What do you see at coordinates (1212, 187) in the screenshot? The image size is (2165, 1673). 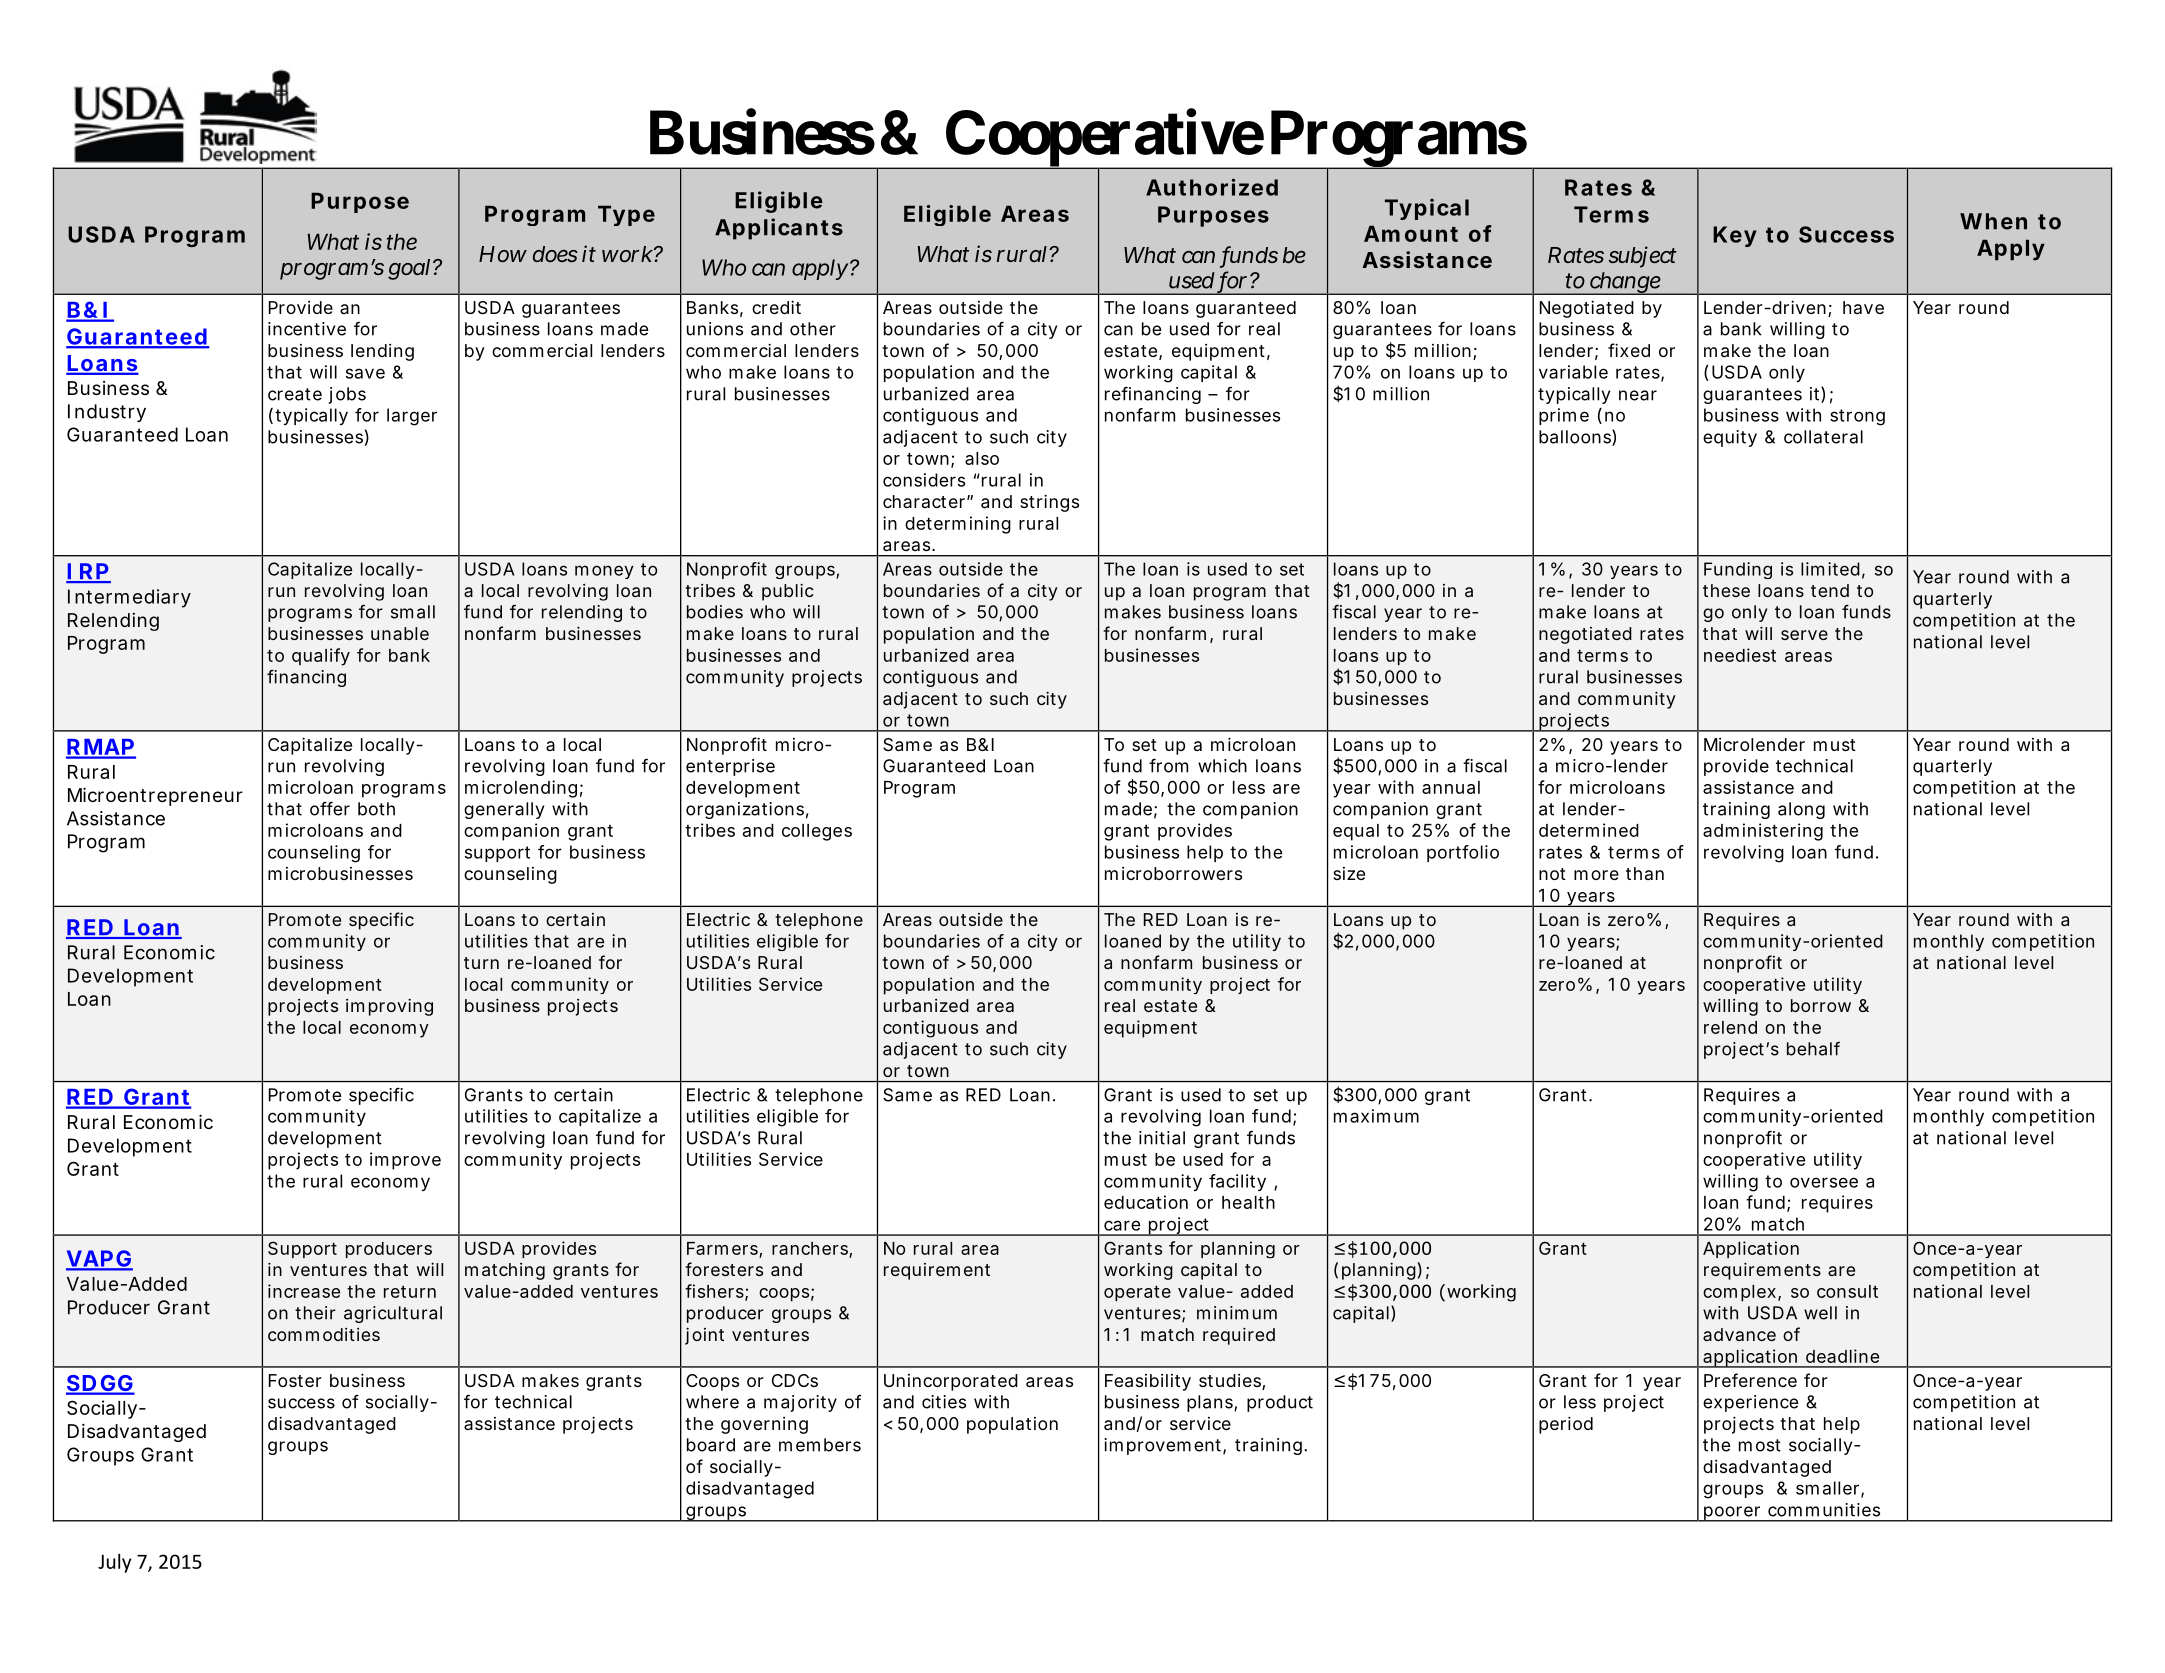 I see `Authorized` at bounding box center [1212, 187].
